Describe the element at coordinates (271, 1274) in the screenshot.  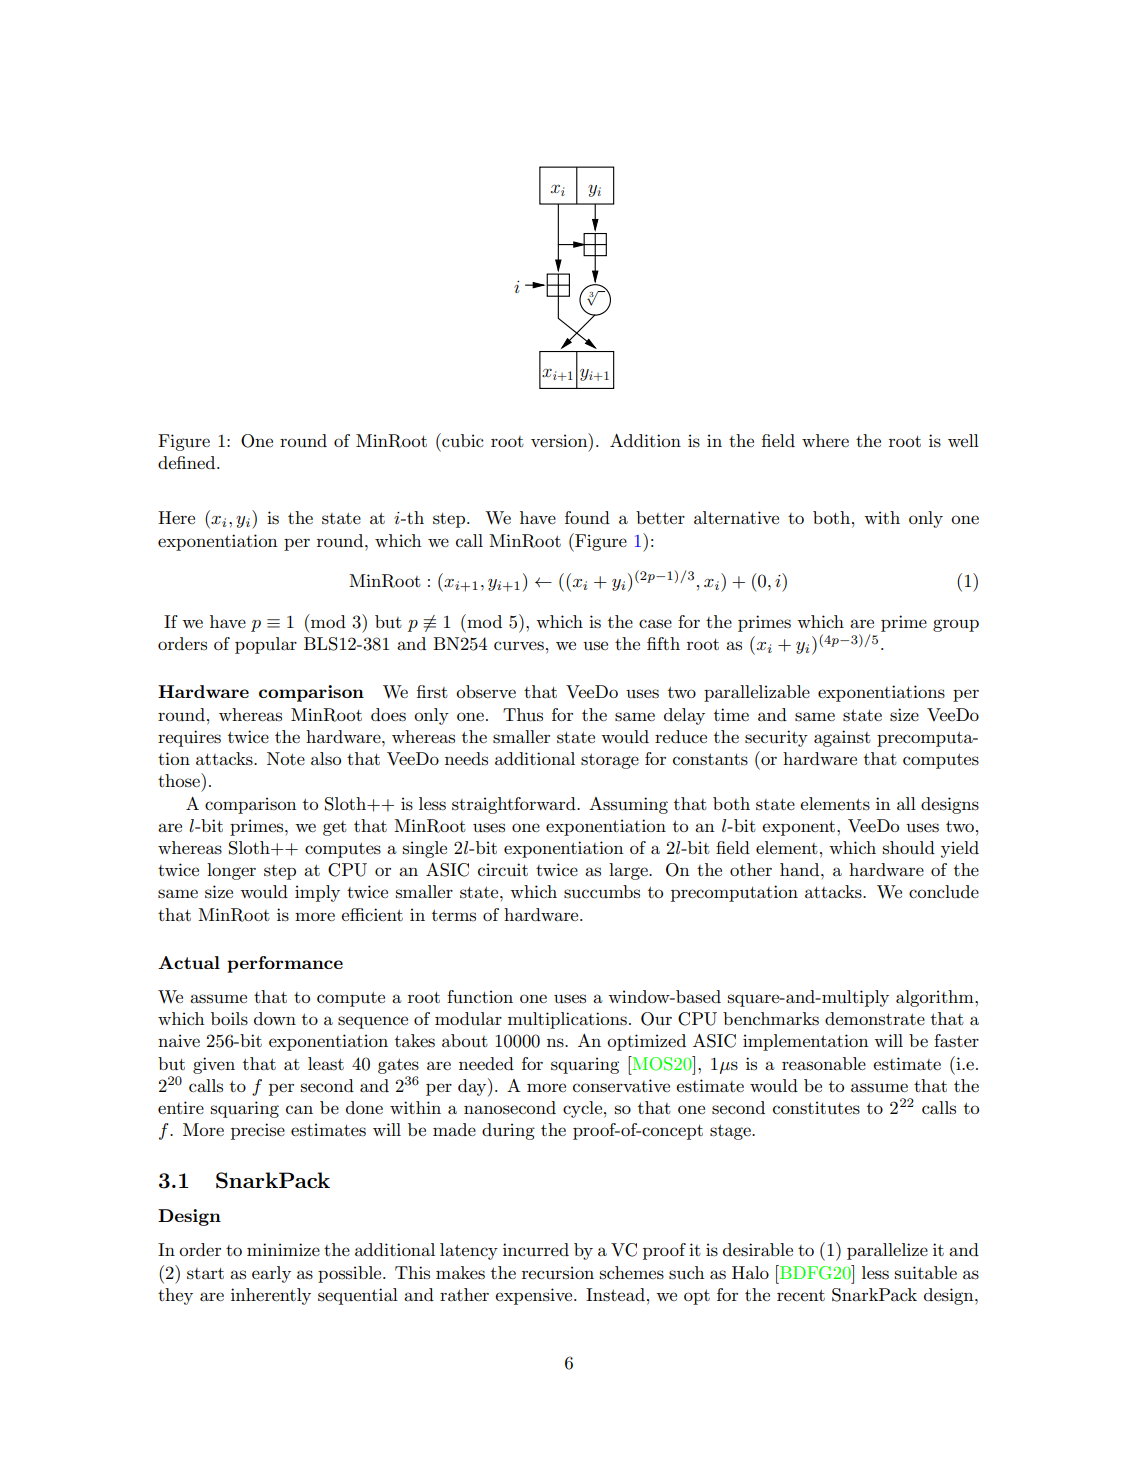
I see `early` at that location.
